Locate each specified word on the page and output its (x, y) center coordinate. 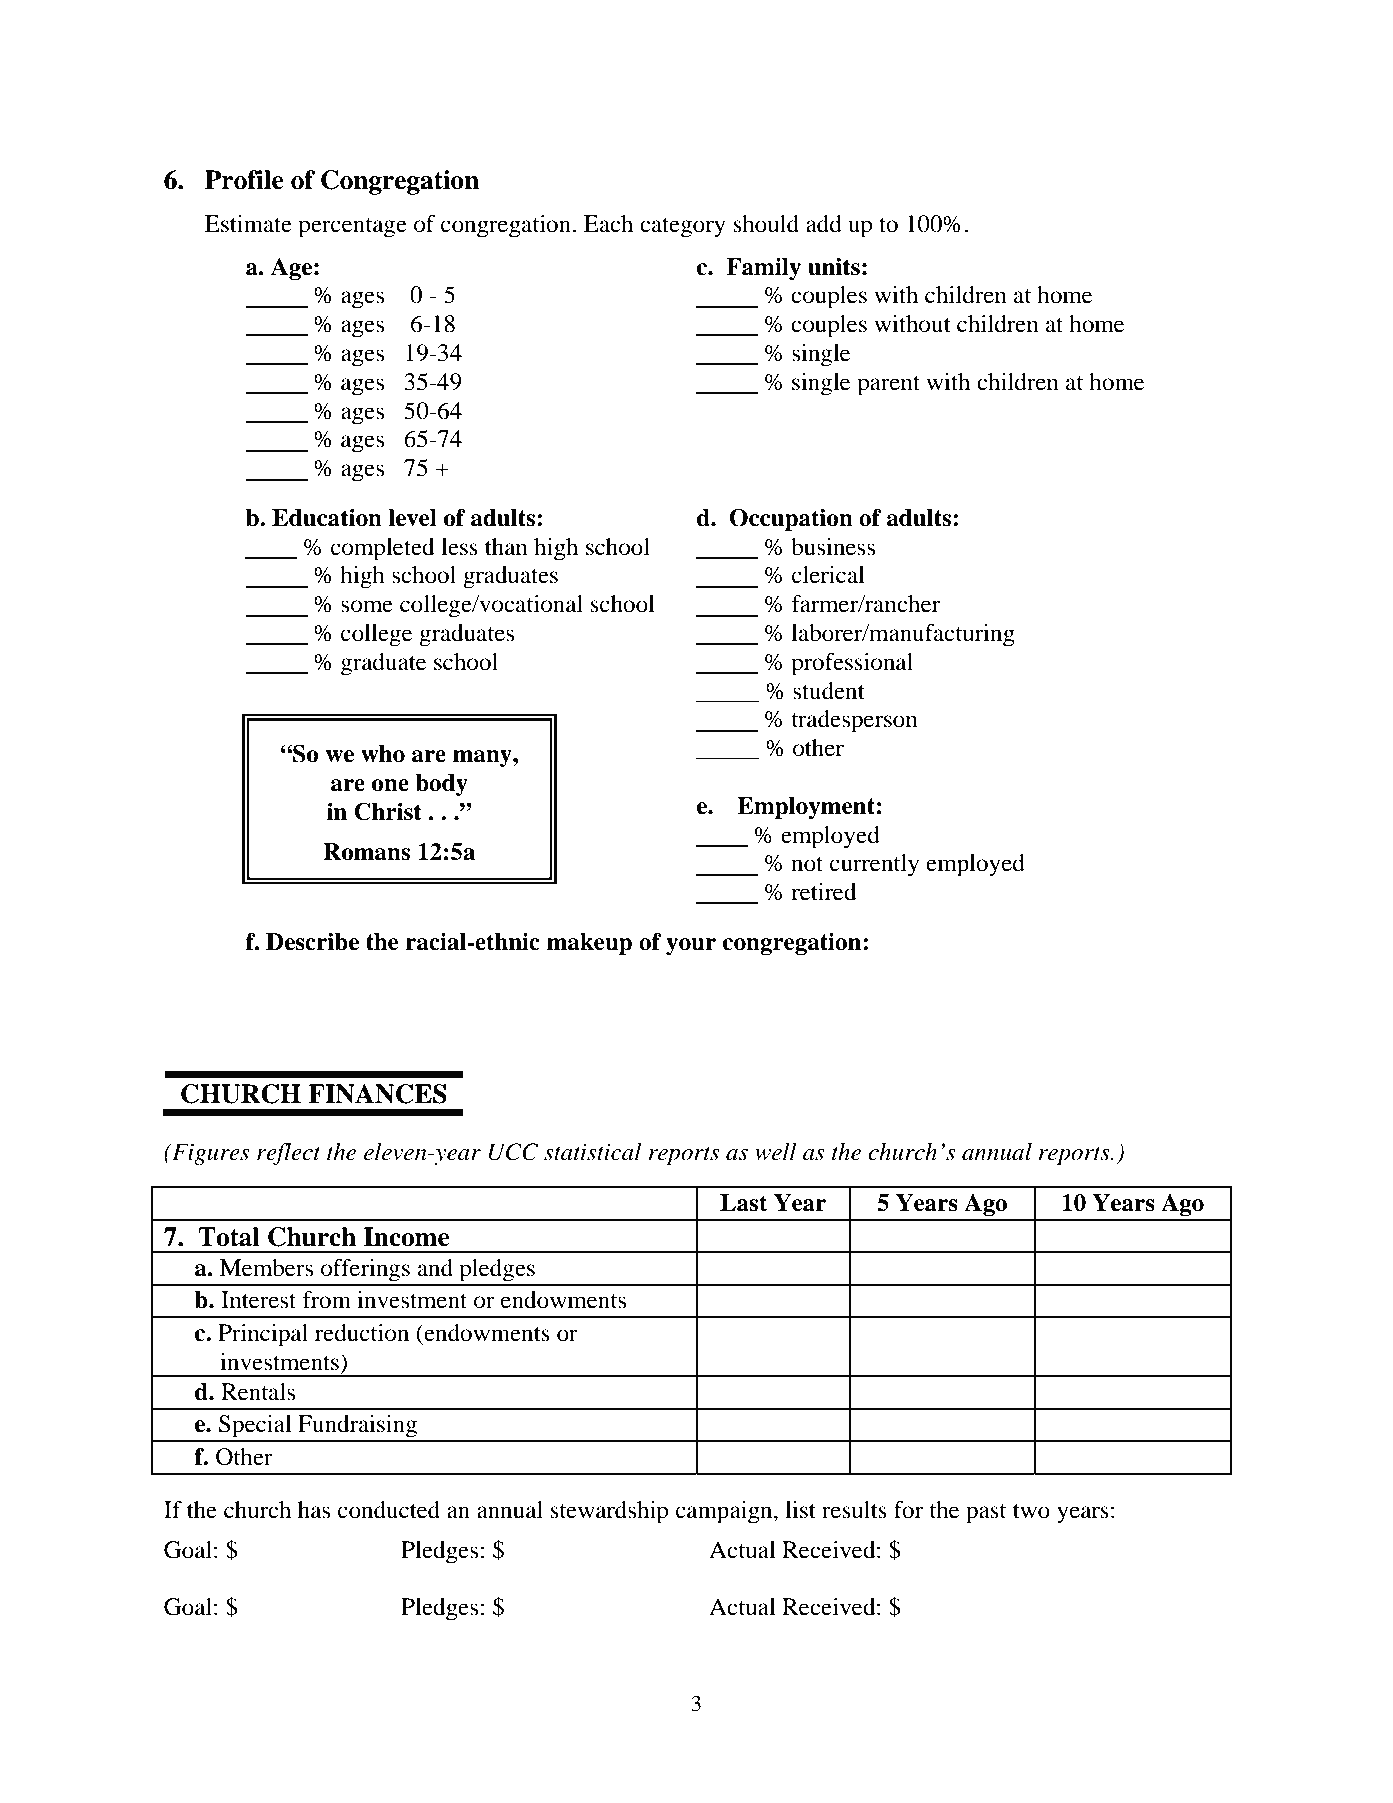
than (506, 547)
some (367, 606)
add (824, 224)
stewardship (609, 1512)
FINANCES (377, 1094)
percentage (352, 228)
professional (852, 664)
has (314, 1510)
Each (608, 224)
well (776, 1152)
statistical (593, 1152)
